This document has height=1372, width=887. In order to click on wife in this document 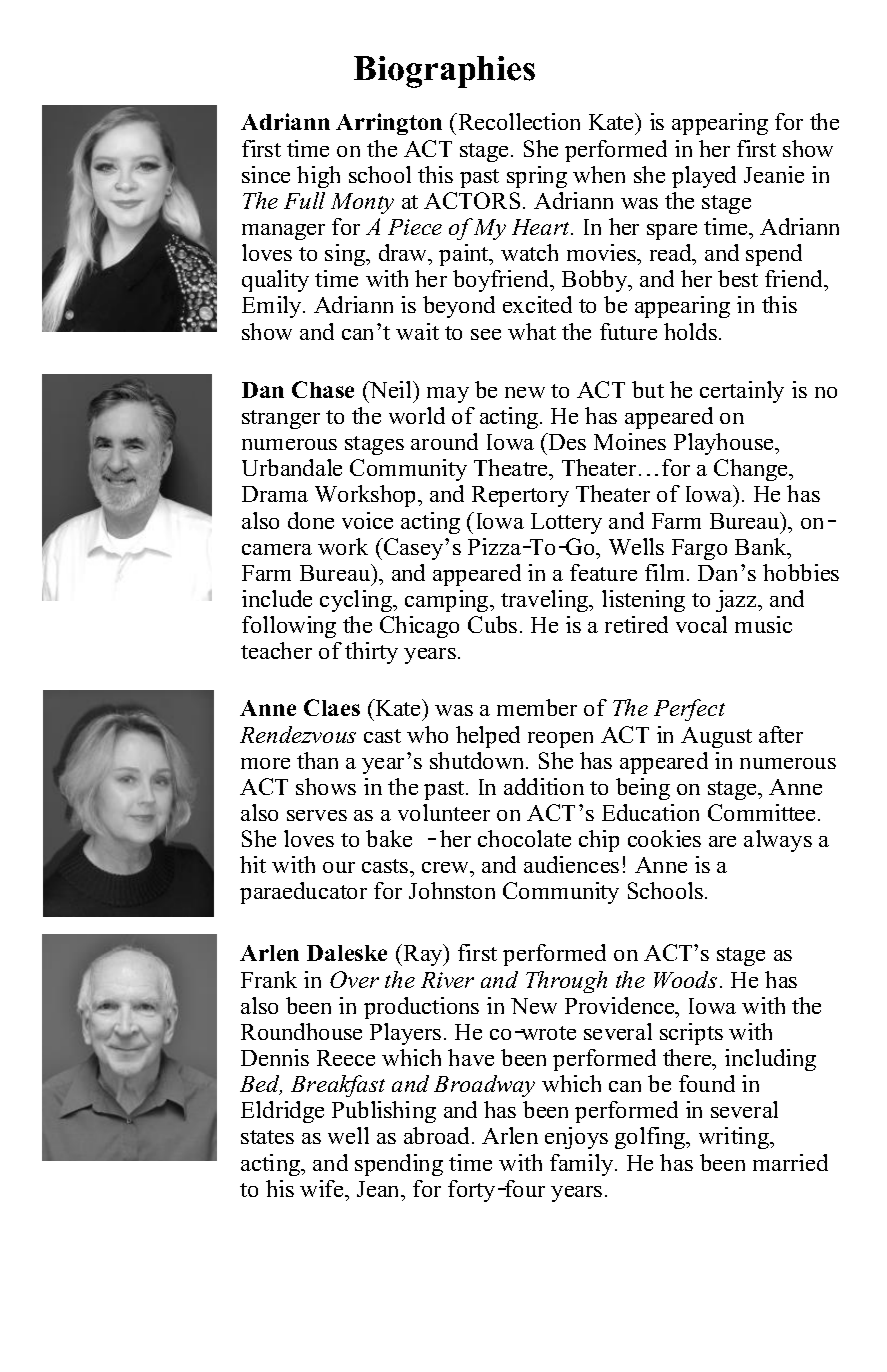, I will do `click(323, 1188)`.
